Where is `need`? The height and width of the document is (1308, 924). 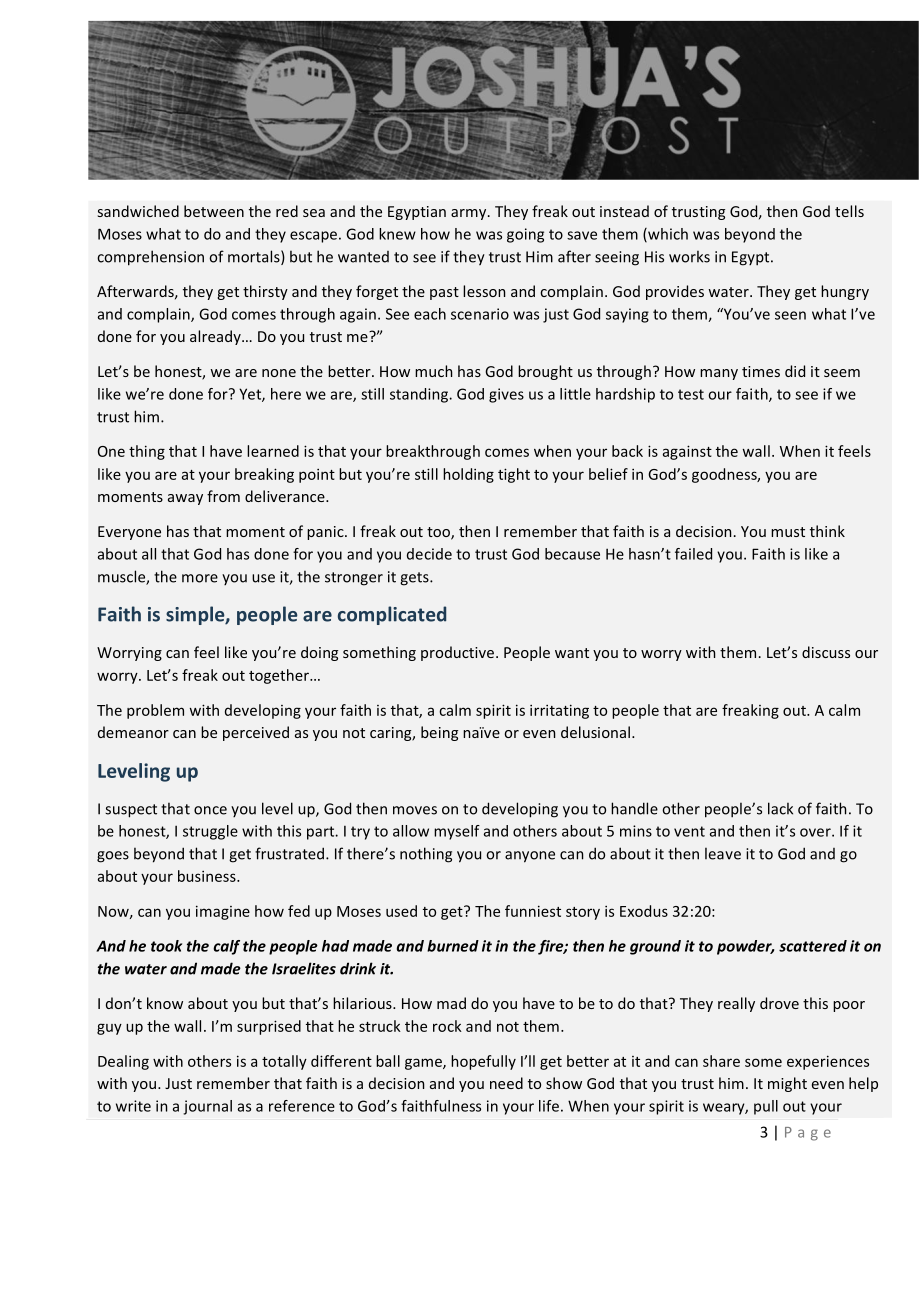 need is located at coordinates (506, 1083).
